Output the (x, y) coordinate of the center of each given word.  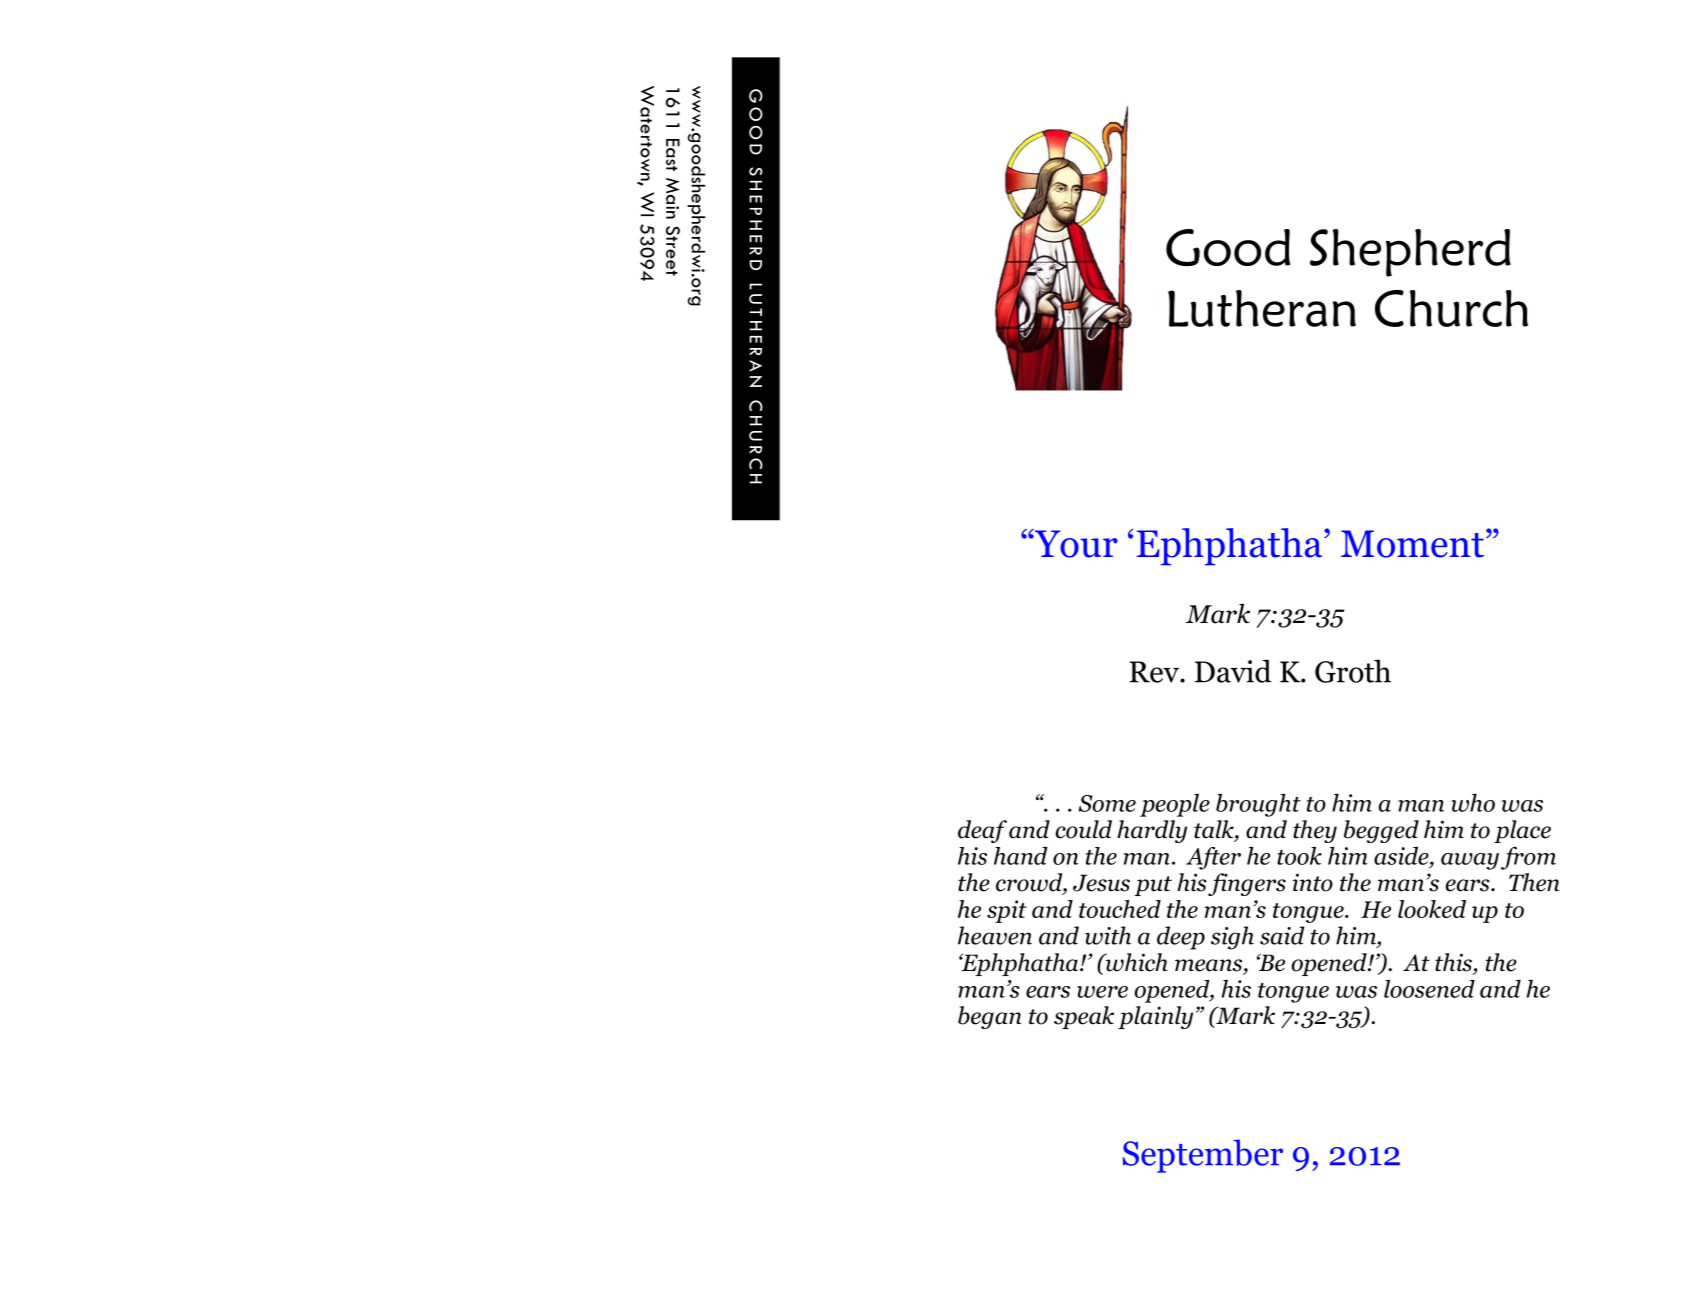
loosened (1429, 988)
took (1299, 855)
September (1203, 1156)
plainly (1155, 1017)
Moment (1412, 544)
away (1470, 861)
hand (1021, 855)
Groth (1353, 671)
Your (1075, 543)
